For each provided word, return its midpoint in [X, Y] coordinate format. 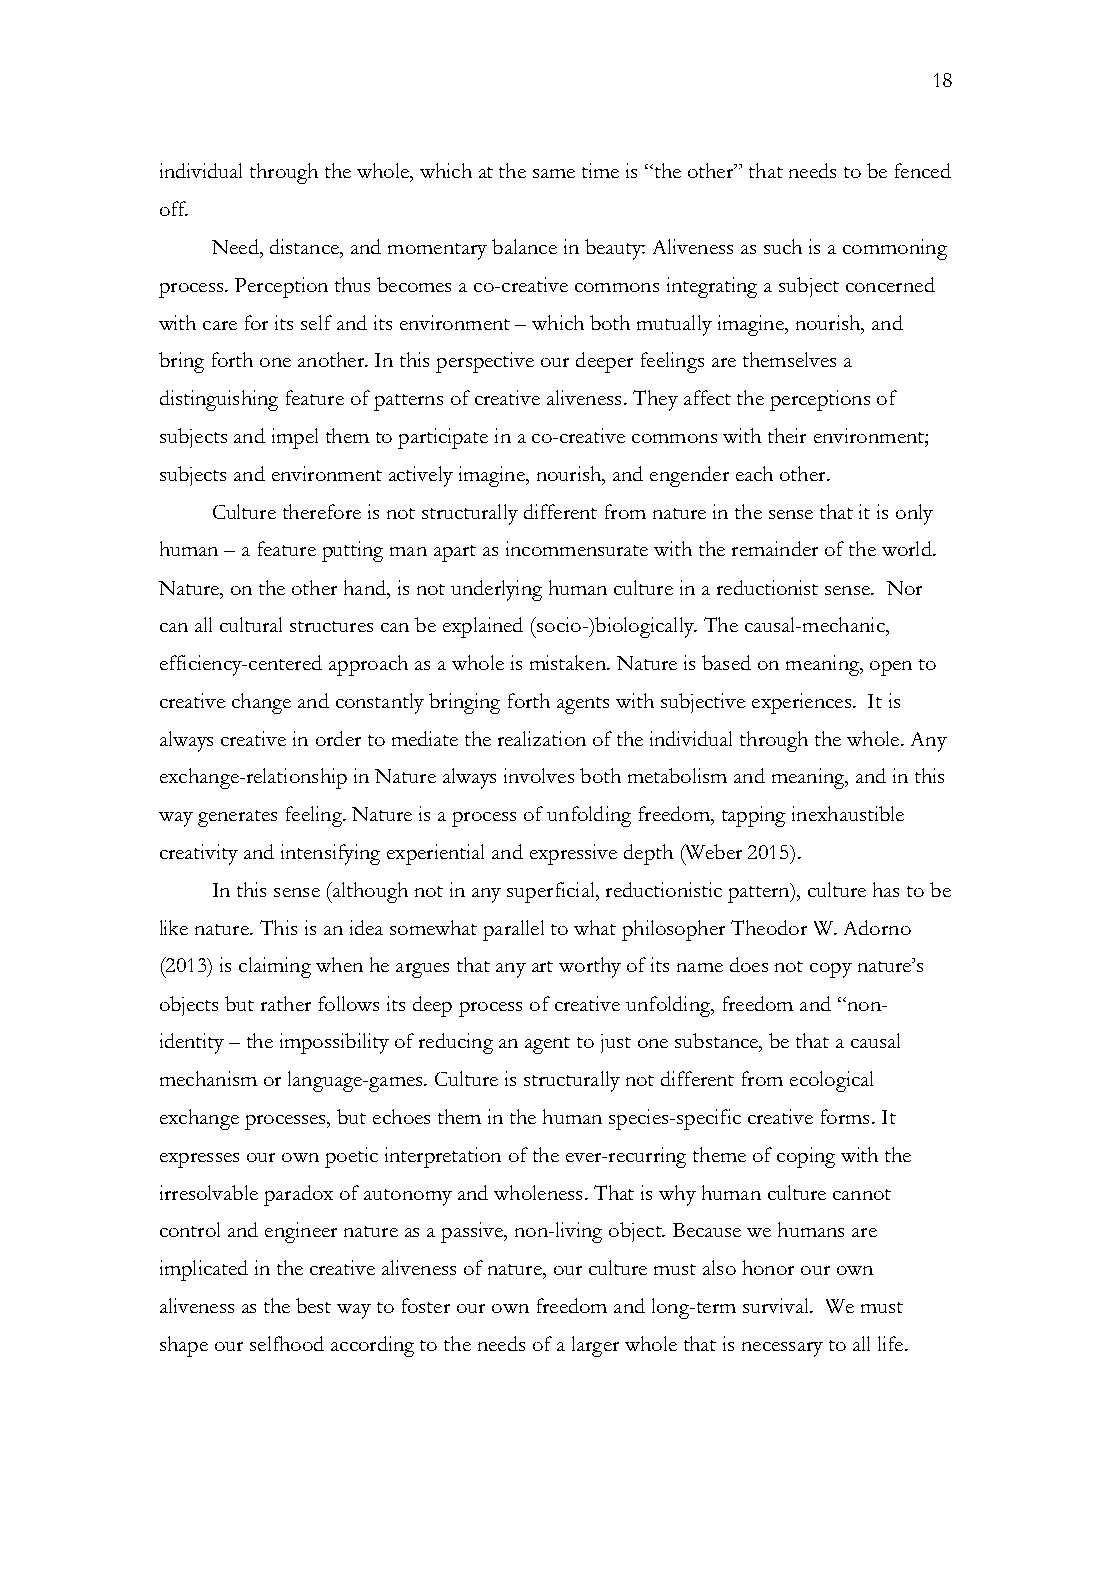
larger [595, 1346]
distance [305, 246]
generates [237, 818]
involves [539, 775]
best [313, 1305]
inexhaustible [848, 813]
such [783, 246]
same [554, 173]
